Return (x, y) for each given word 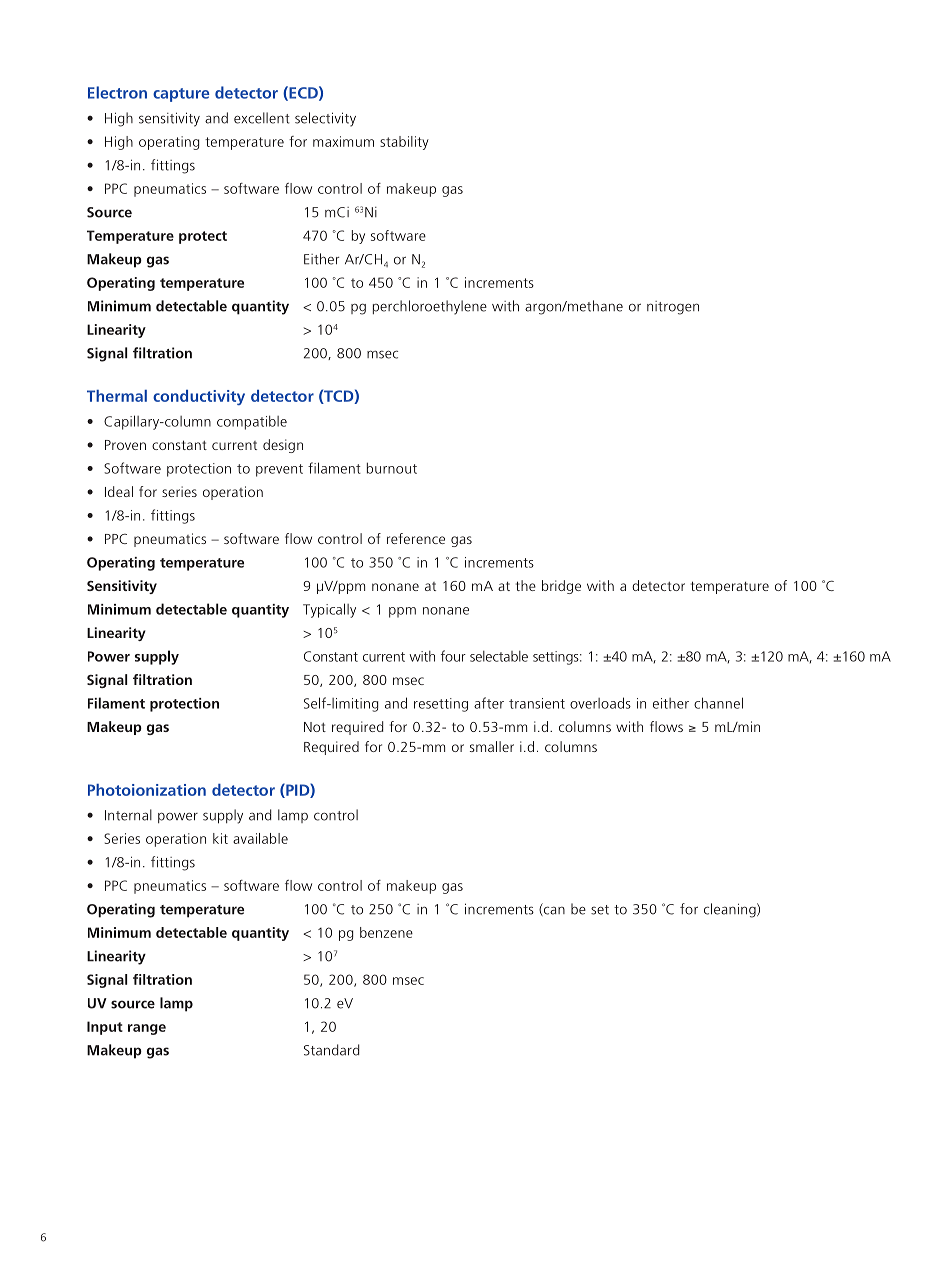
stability (404, 143)
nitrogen (673, 308)
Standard (331, 1050)
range (147, 1029)
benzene (386, 932)
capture (181, 95)
